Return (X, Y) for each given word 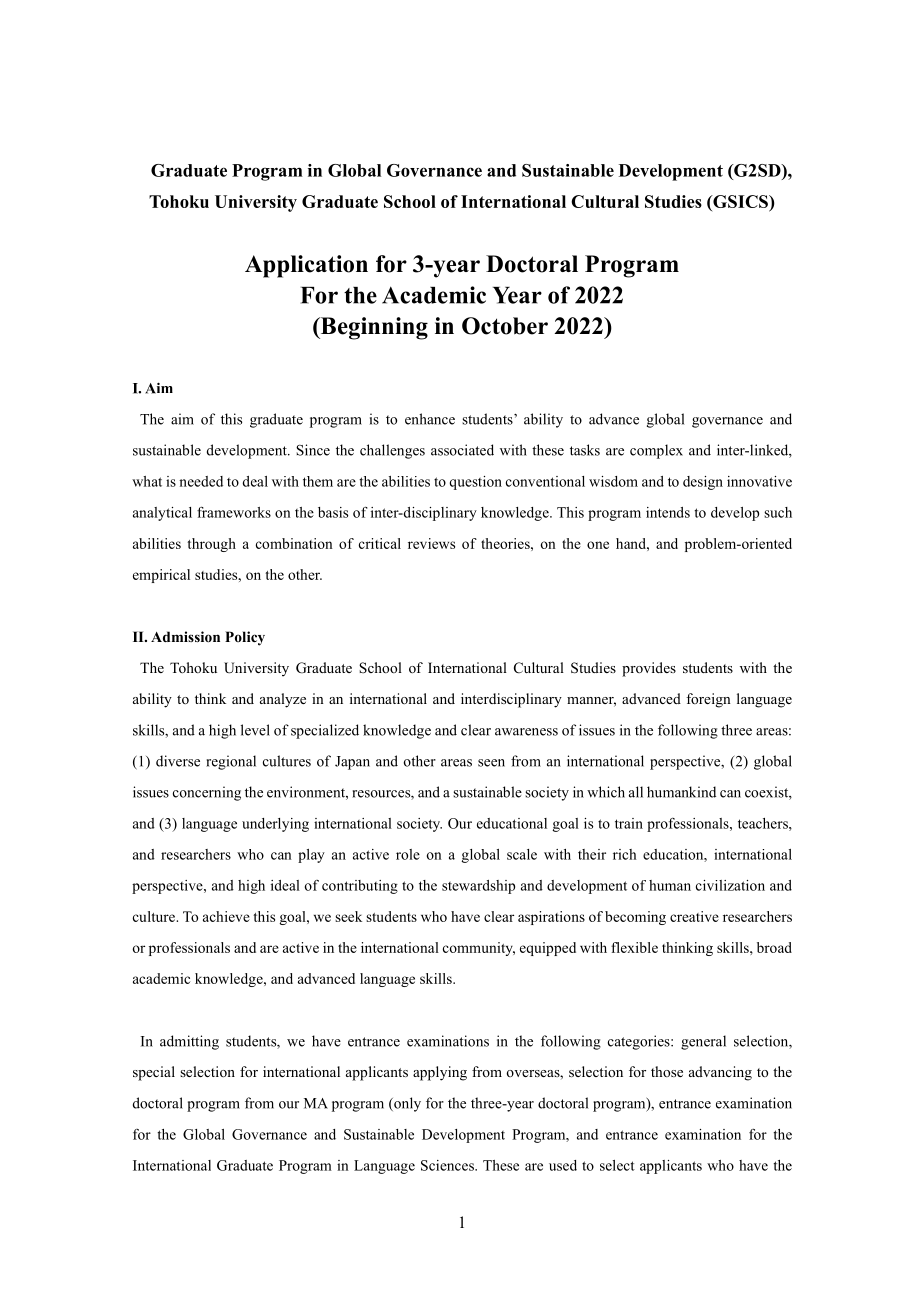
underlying (275, 825)
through (211, 545)
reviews (431, 543)
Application (306, 266)
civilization (730, 885)
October (505, 326)
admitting (189, 1042)
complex (656, 451)
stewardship (478, 887)
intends (668, 512)
